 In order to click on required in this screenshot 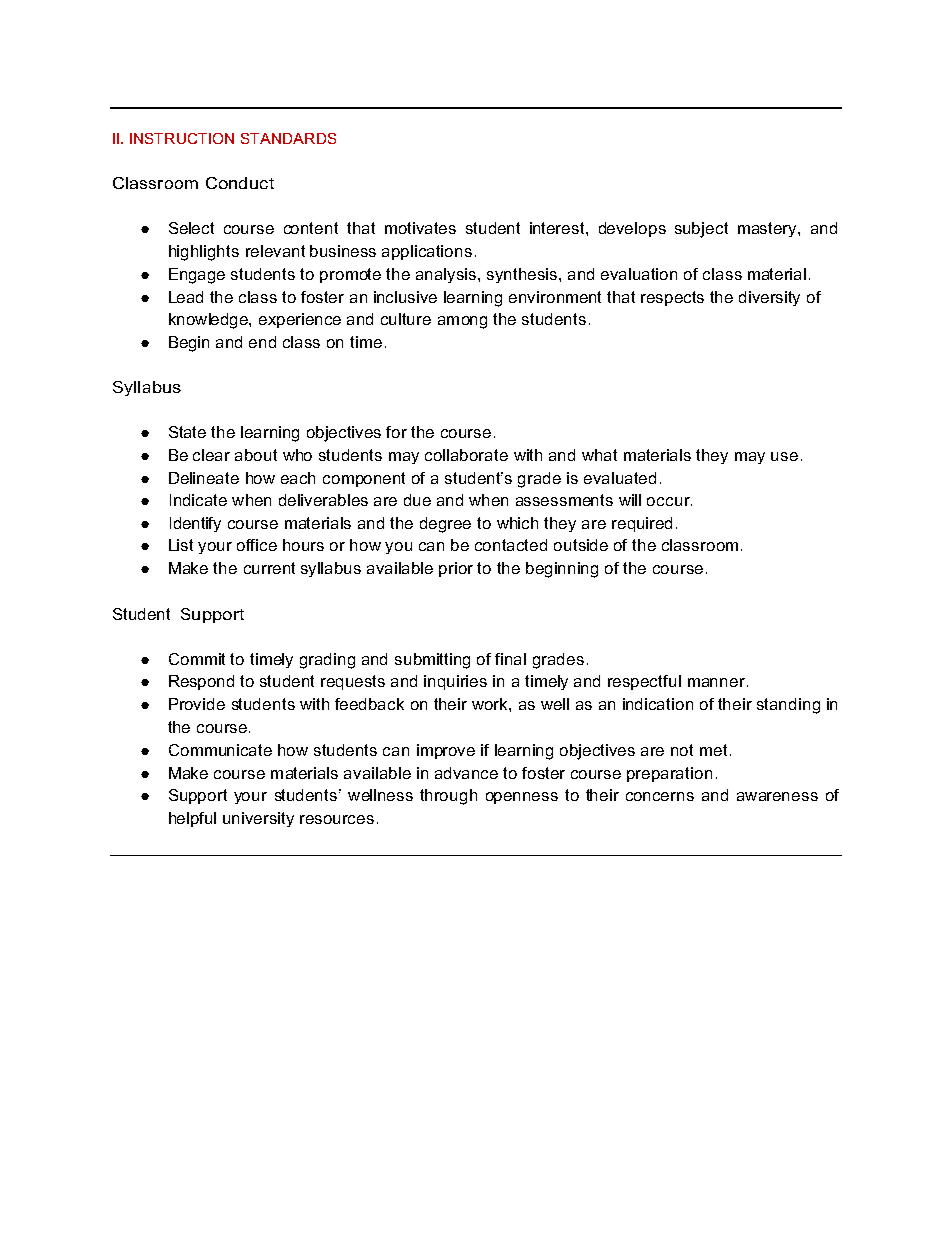, I will do `click(642, 524)`.
